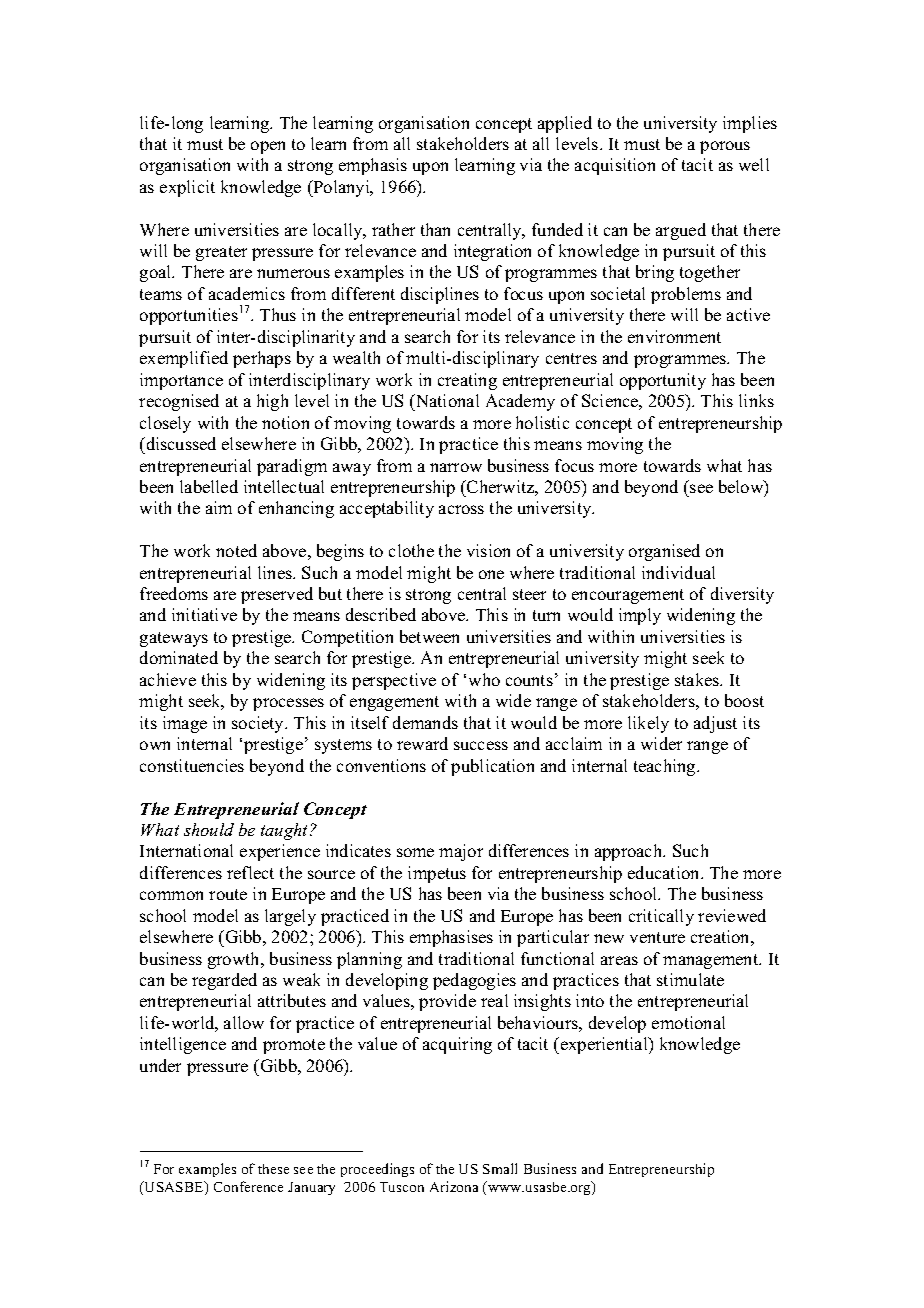 The image size is (924, 1308). What do you see at coordinates (248, 1186) in the screenshot?
I see `Conference` at bounding box center [248, 1186].
